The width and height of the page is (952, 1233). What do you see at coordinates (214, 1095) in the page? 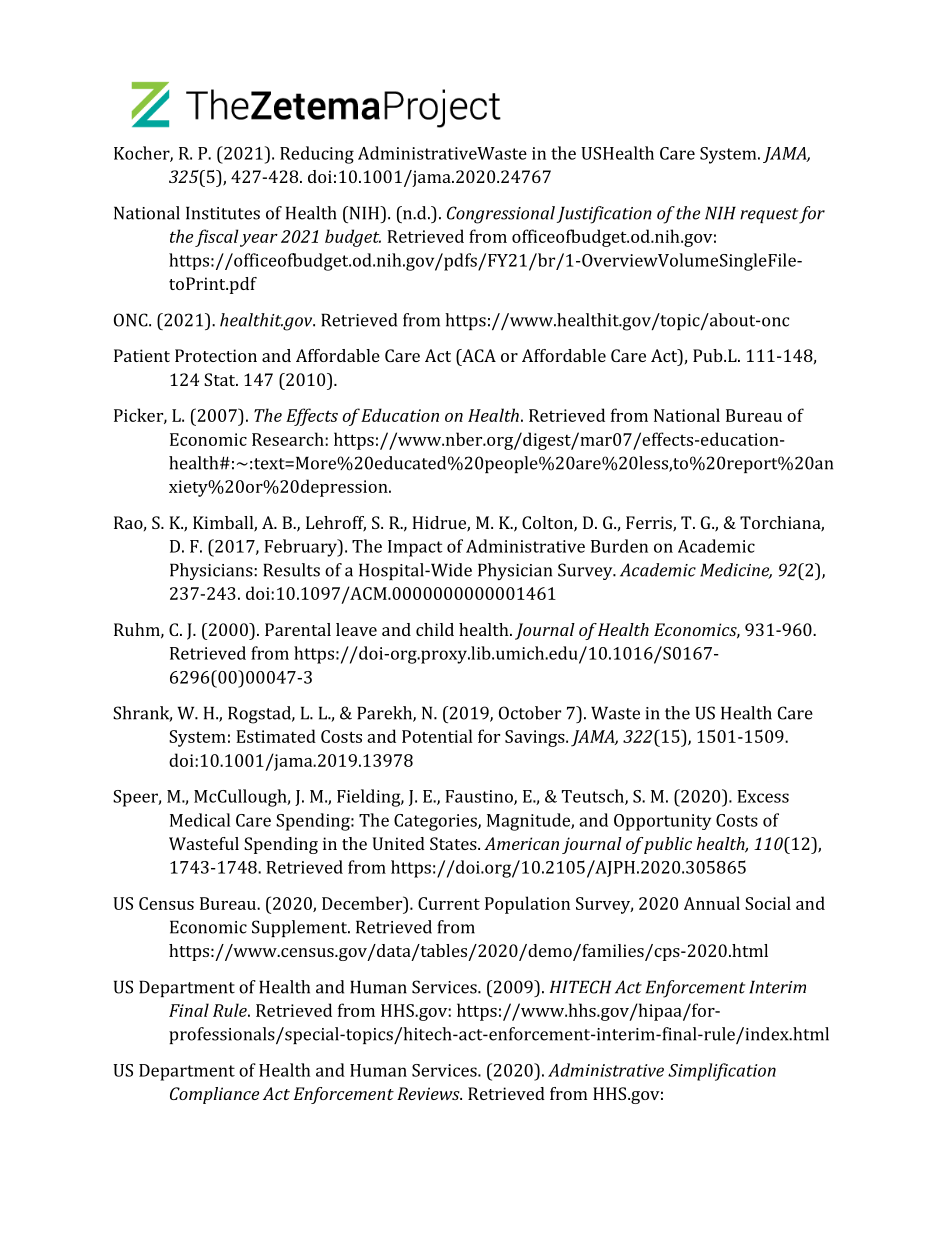
I see `Compliance` at bounding box center [214, 1095].
